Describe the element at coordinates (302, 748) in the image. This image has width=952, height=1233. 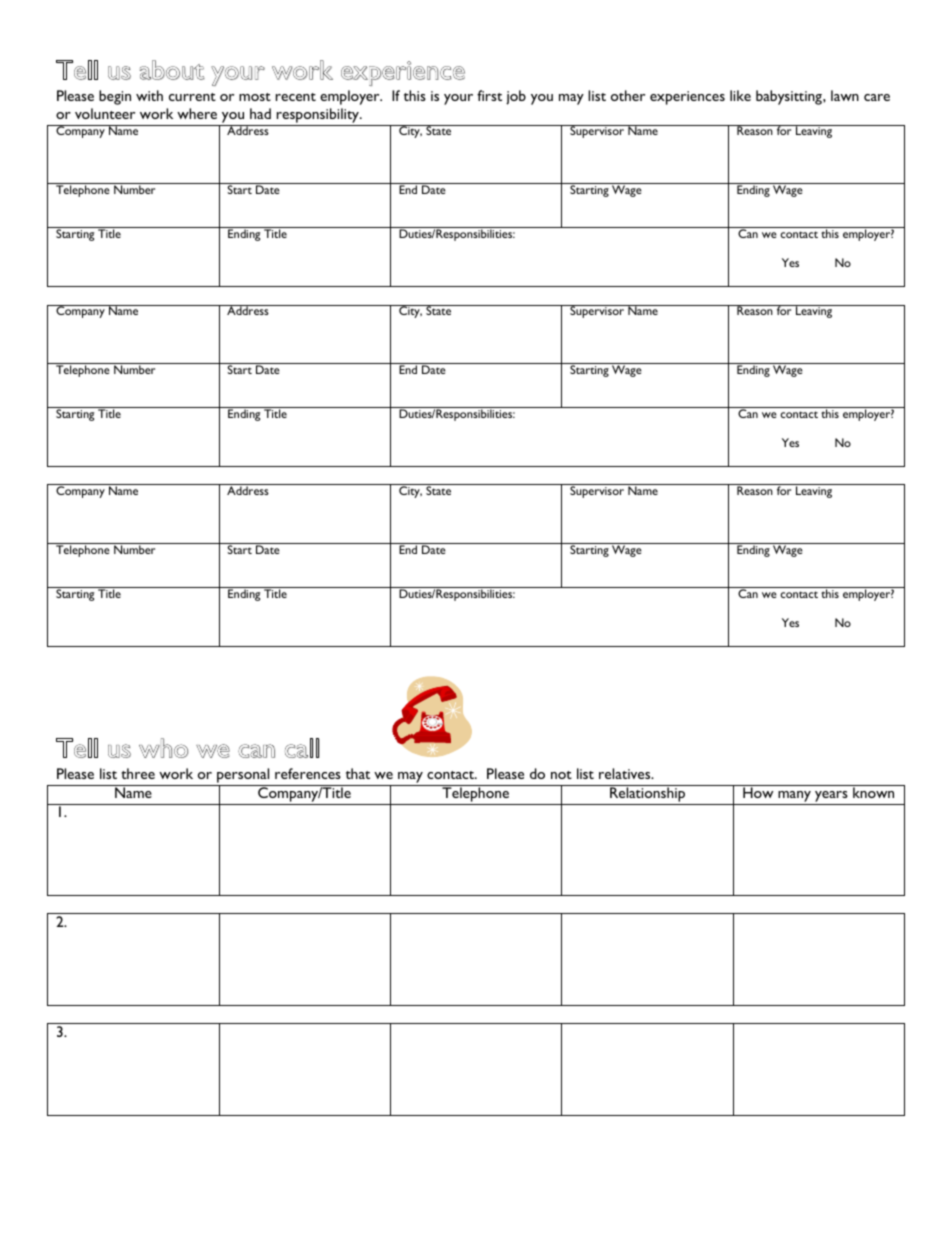
I see `call` at that location.
